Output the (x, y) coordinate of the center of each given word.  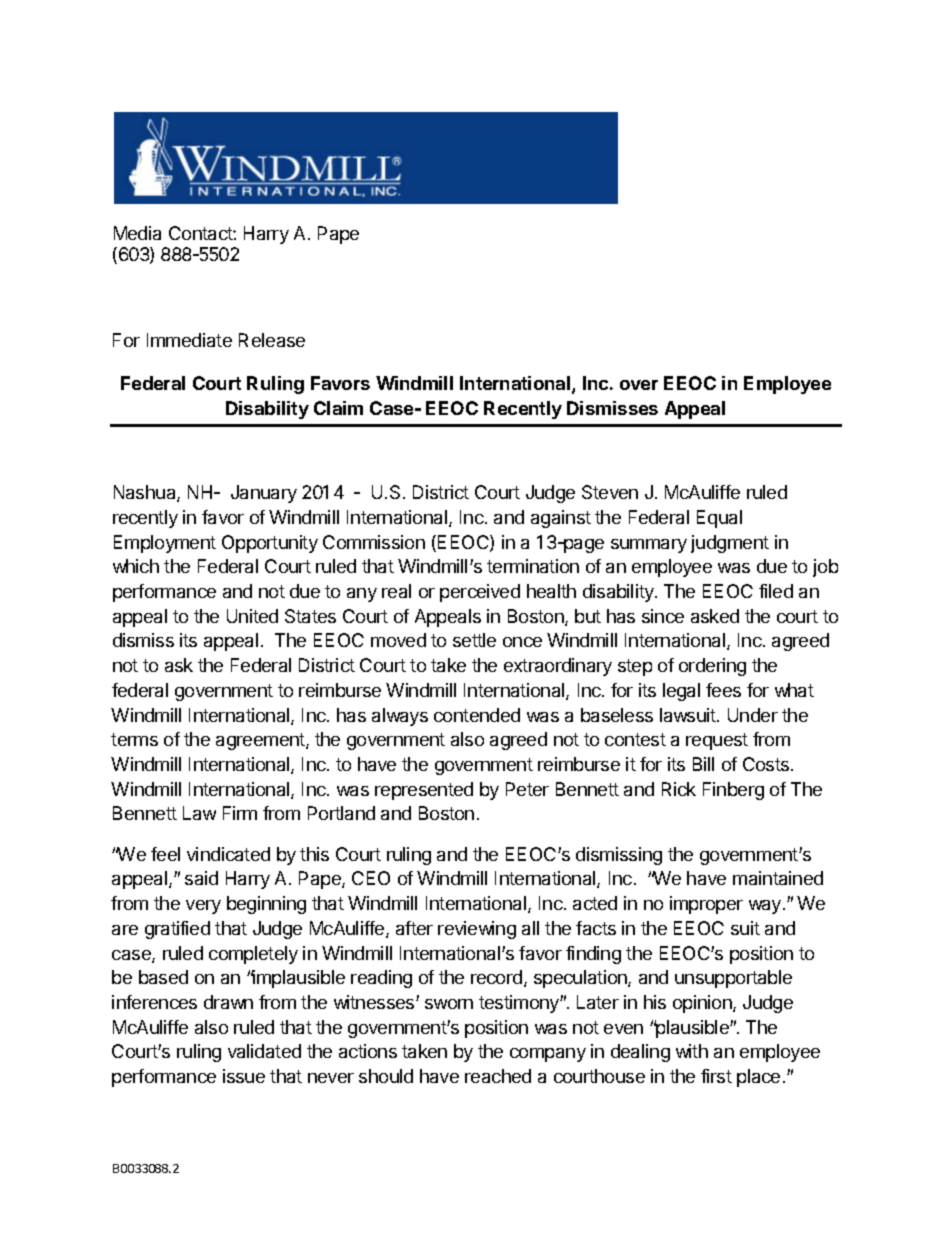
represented (424, 791)
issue (244, 1076)
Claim (338, 408)
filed (776, 591)
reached (498, 1076)
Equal (719, 519)
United (252, 616)
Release (272, 340)
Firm (240, 813)
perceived (480, 593)
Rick (679, 789)
